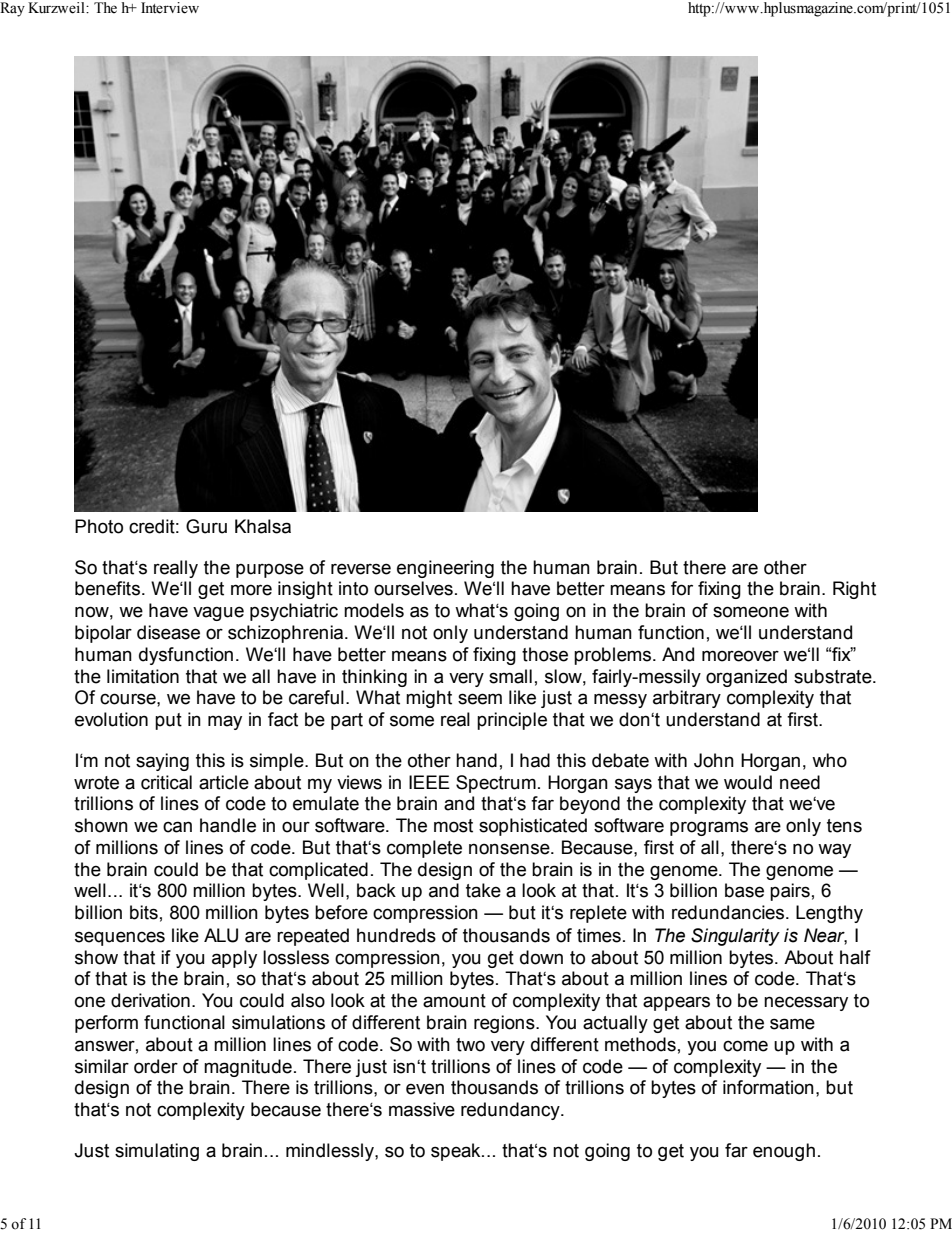 The width and height of the screenshot is (952, 1233). Describe the element at coordinates (854, 590) in the screenshot. I see `Right` at that location.
